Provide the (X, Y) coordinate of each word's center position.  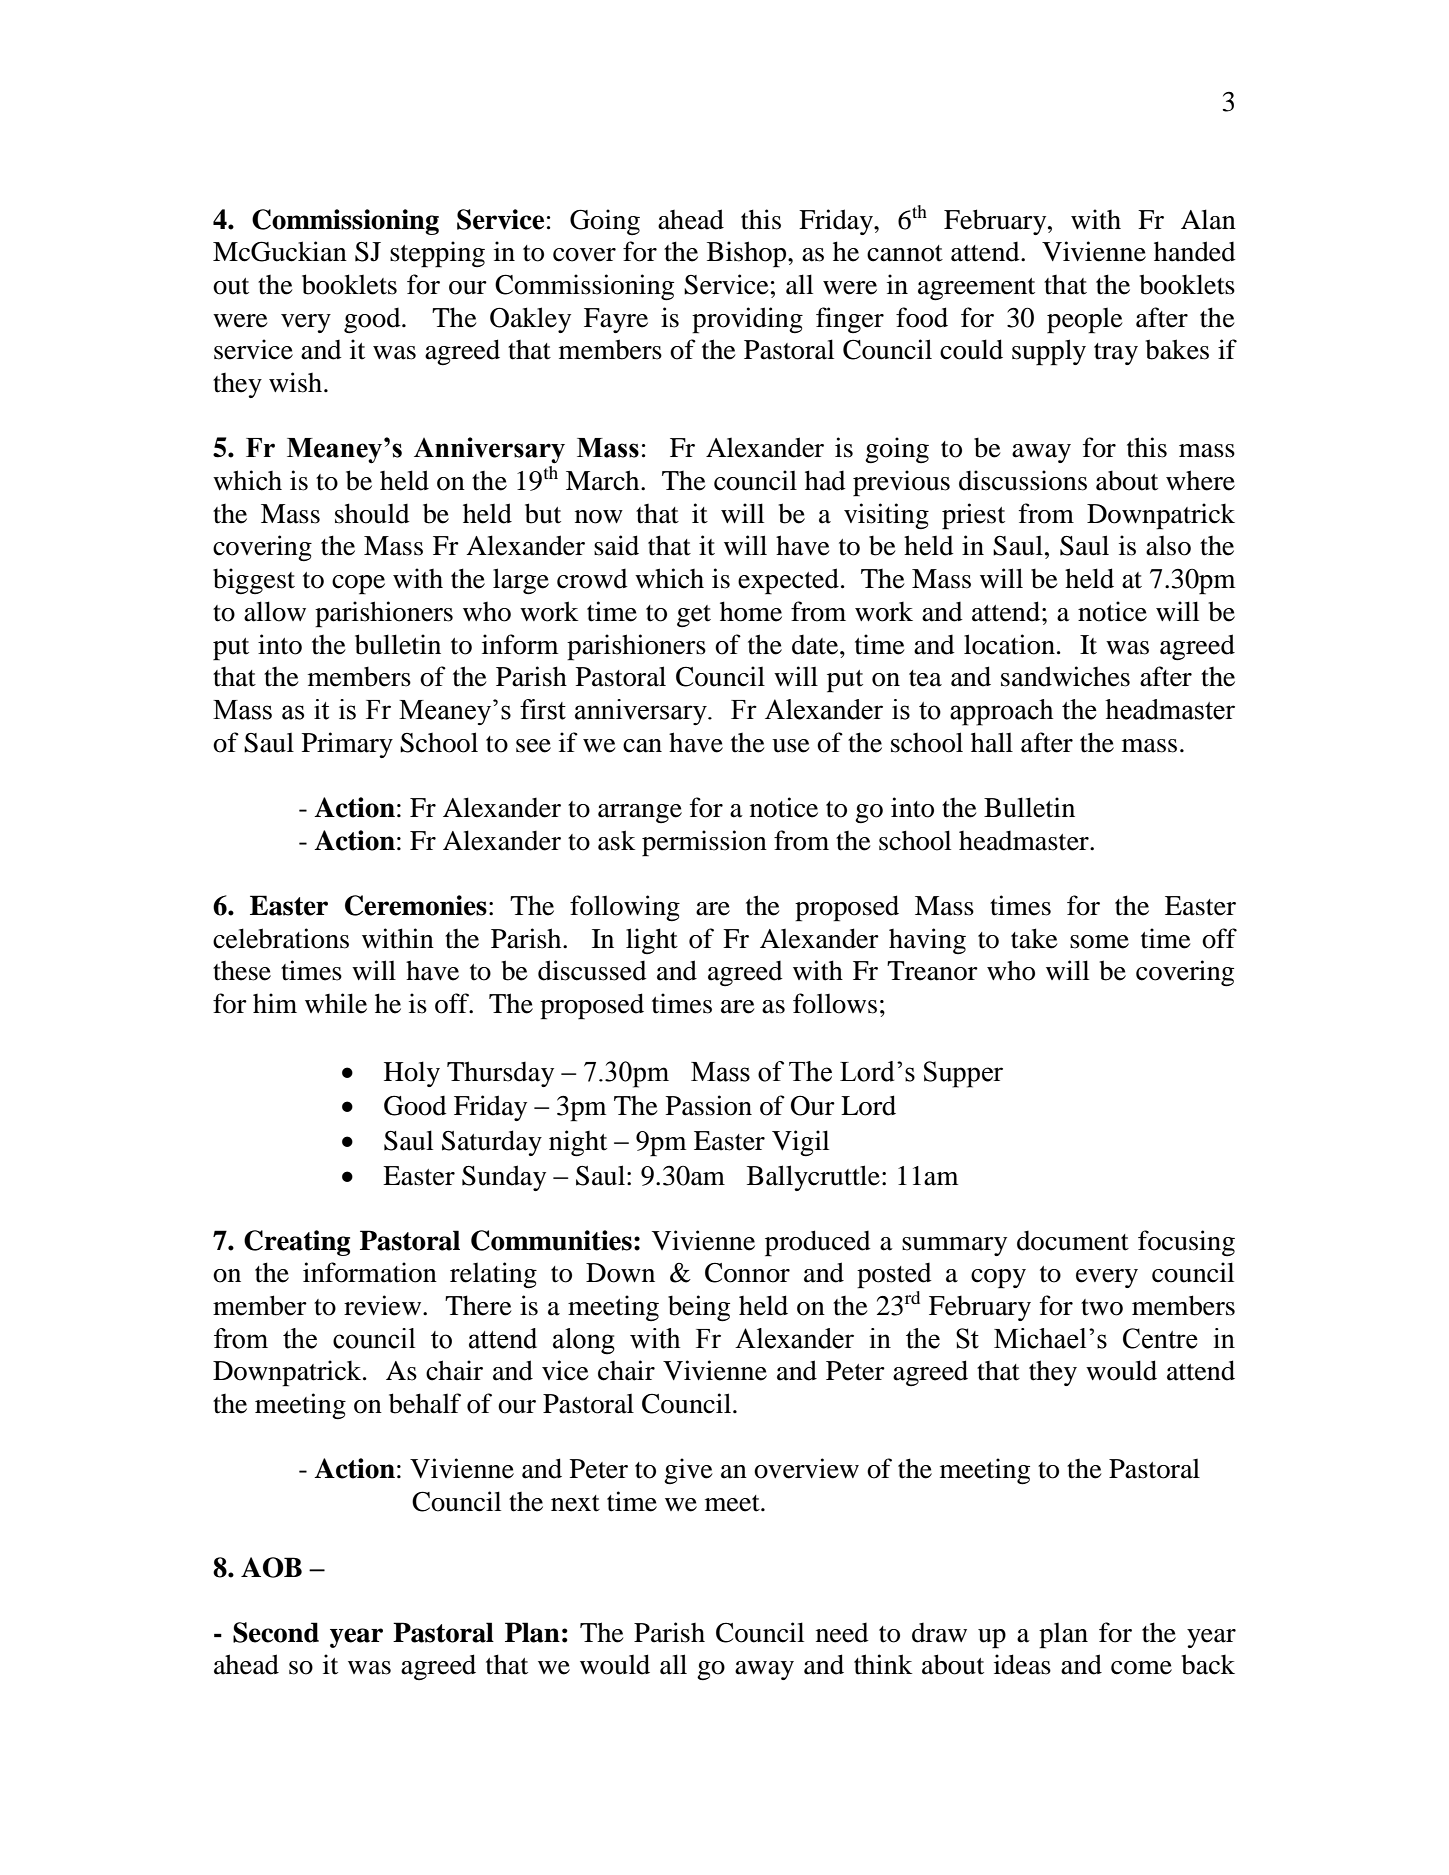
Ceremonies (416, 905)
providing (747, 320)
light (652, 941)
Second (276, 1632)
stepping (437, 254)
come (1141, 1668)
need (842, 1632)
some (1099, 942)
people (1085, 321)
